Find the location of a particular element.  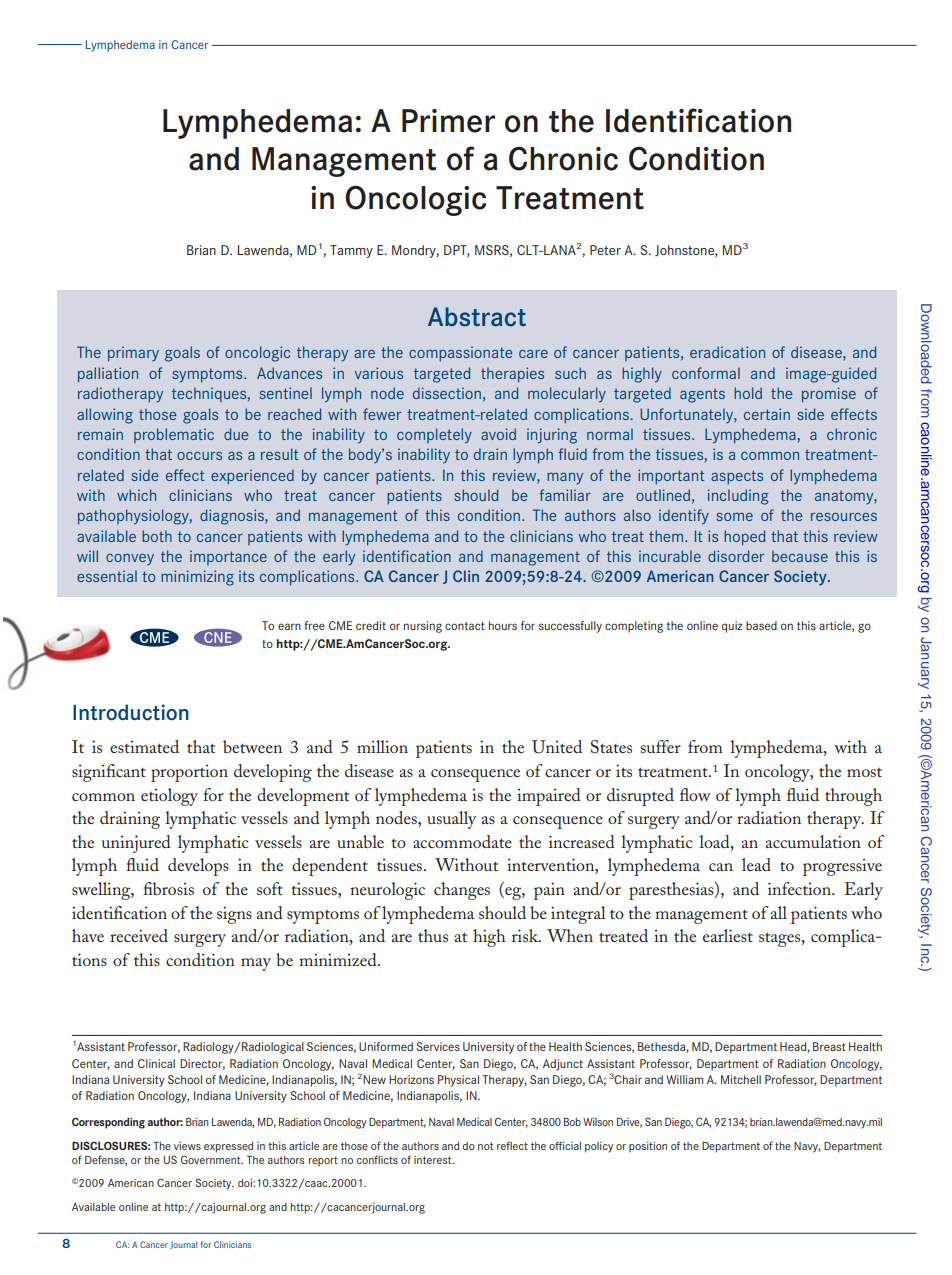

changes is located at coordinates (462, 891).
